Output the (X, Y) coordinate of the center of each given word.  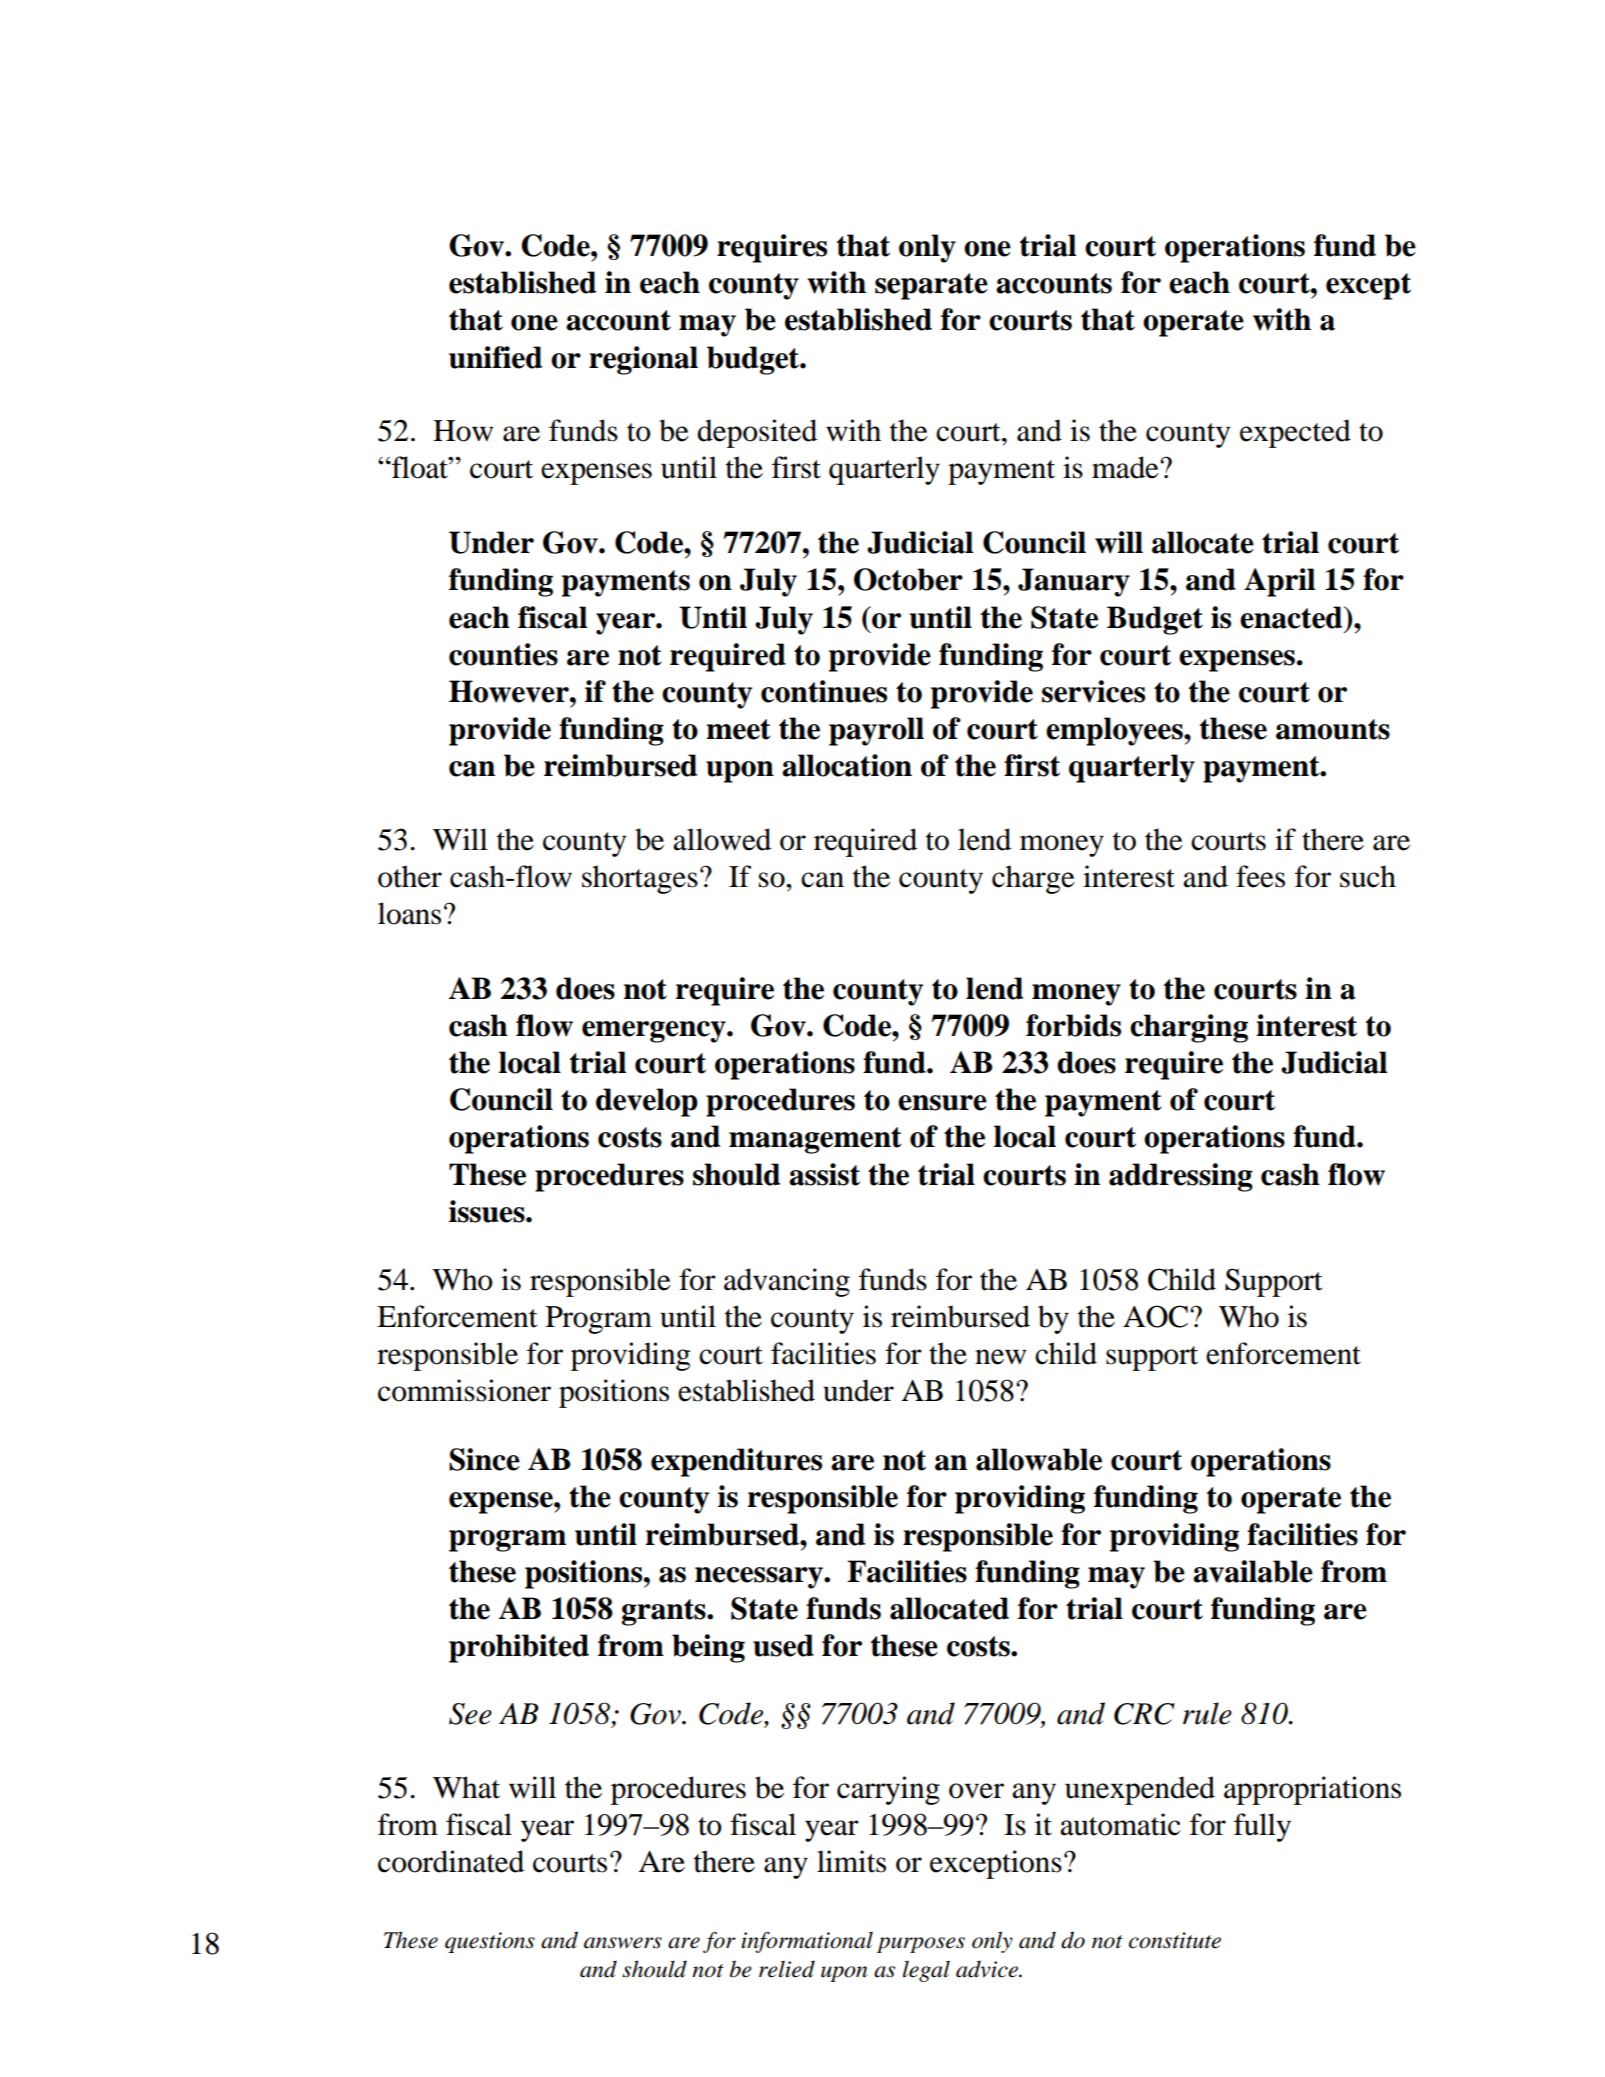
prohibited (519, 1648)
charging (1189, 1028)
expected (1295, 433)
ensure (942, 1103)
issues (488, 1211)
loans (409, 913)
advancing (787, 1282)
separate (931, 286)
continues (824, 691)
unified (495, 357)
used (783, 1645)
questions (490, 1942)
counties (503, 654)
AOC (1157, 1316)
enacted (1292, 617)
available (1253, 1571)
